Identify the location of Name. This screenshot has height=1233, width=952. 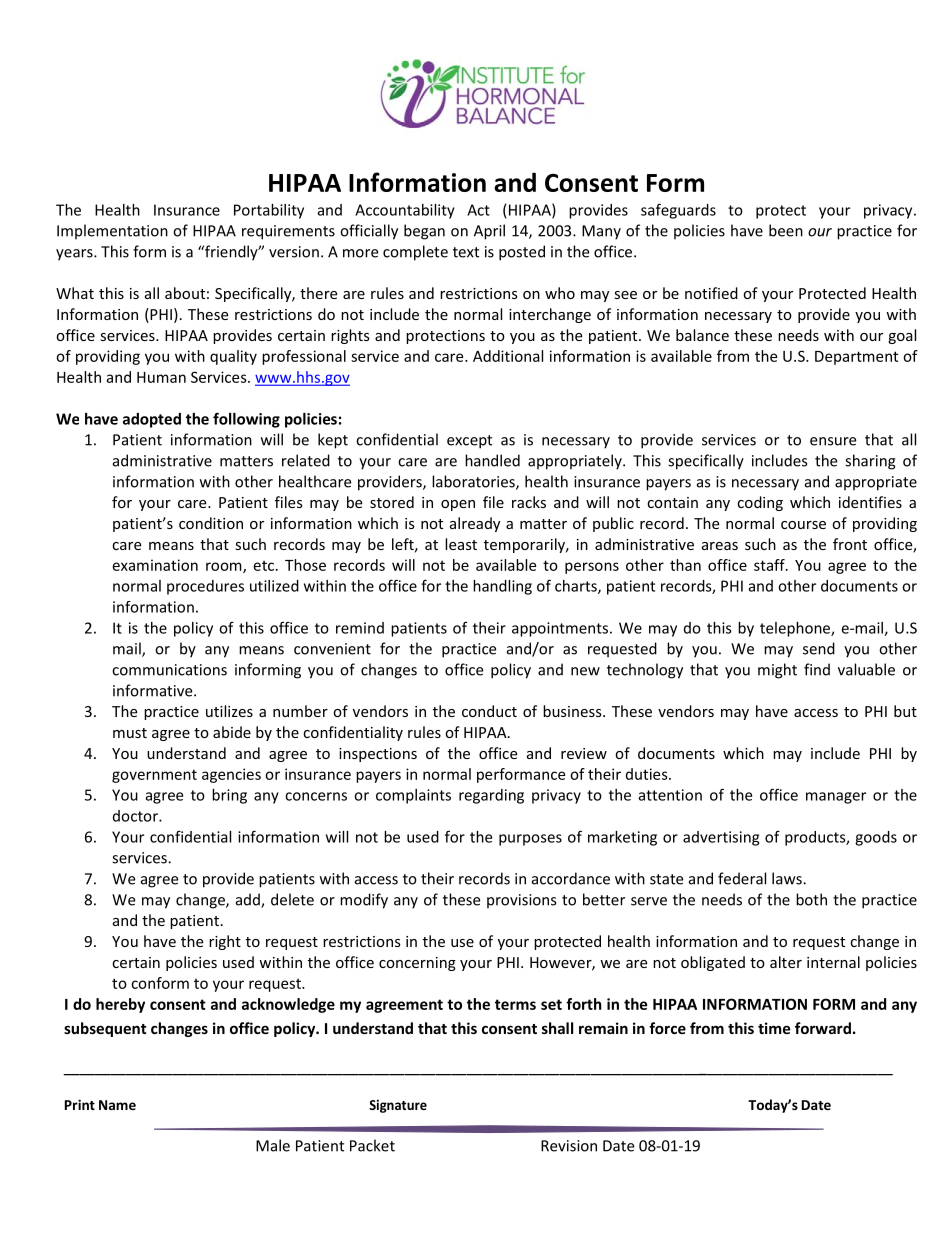
(117, 1105).
